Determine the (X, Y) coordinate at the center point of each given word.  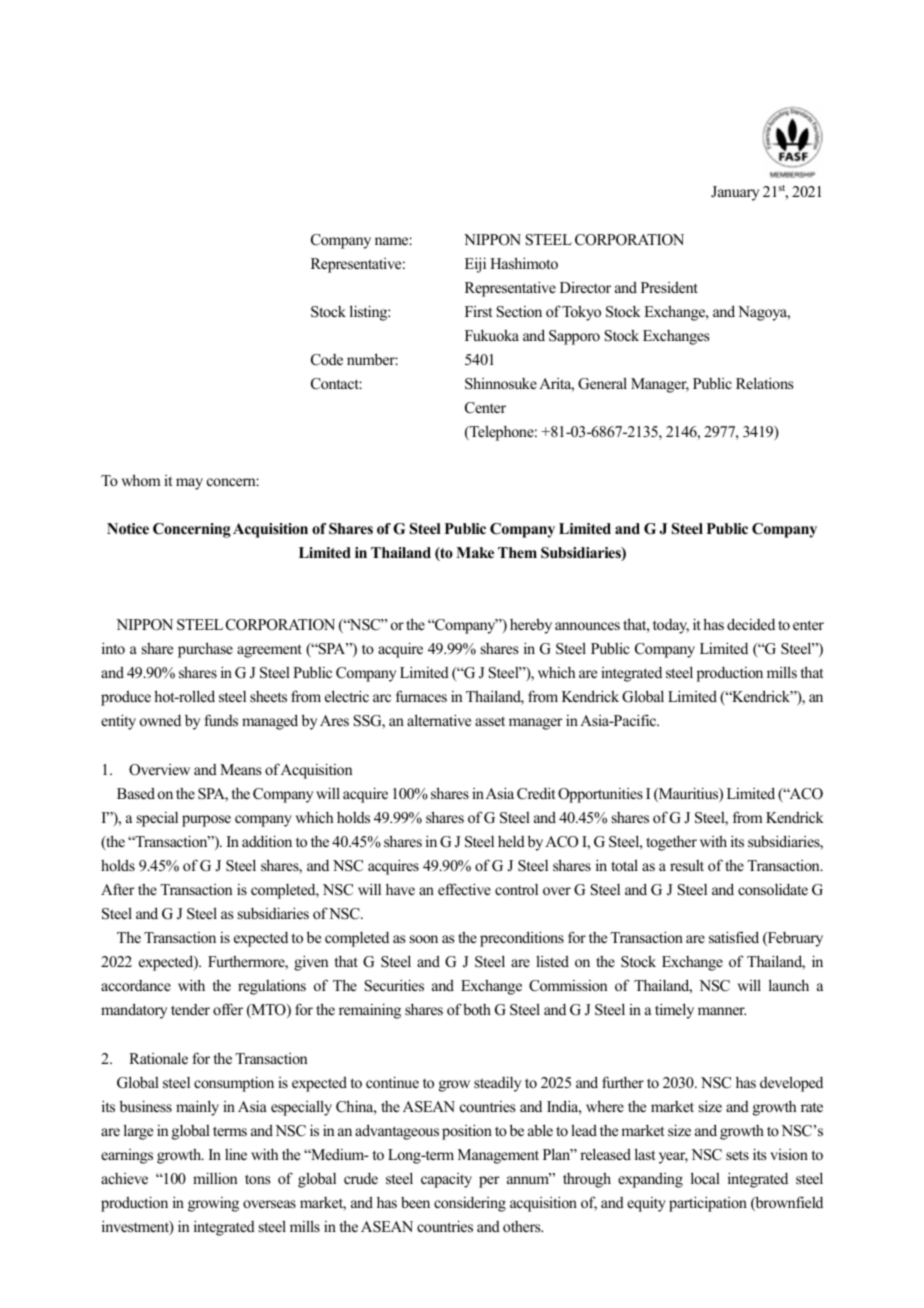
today (671, 626)
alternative (439, 720)
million (215, 1178)
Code (327, 360)
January (735, 193)
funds (221, 720)
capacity (446, 1180)
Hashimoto (524, 263)
